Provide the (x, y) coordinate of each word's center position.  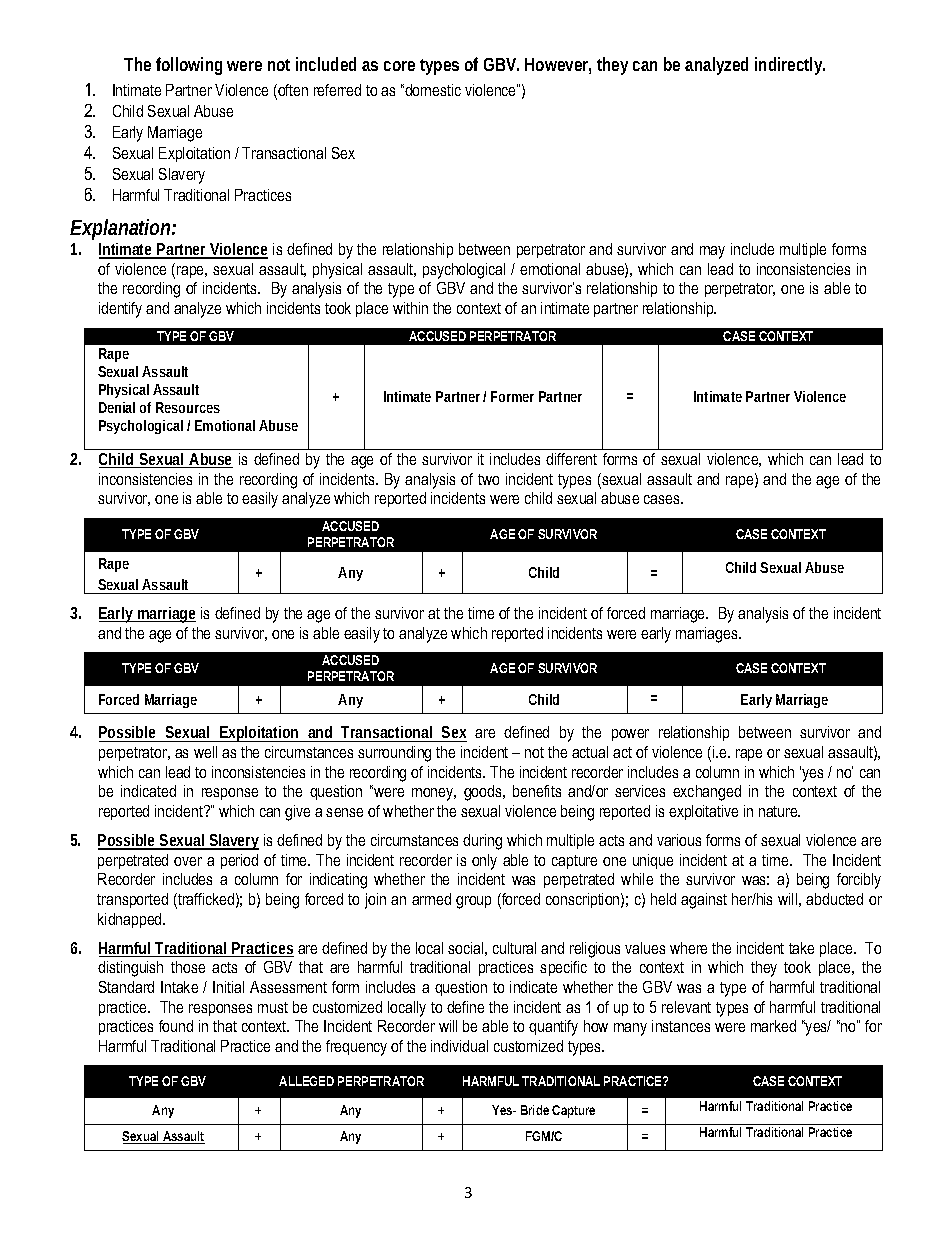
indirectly (790, 66)
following (189, 66)
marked (773, 1026)
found (176, 1026)
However (558, 66)
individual (459, 1046)
